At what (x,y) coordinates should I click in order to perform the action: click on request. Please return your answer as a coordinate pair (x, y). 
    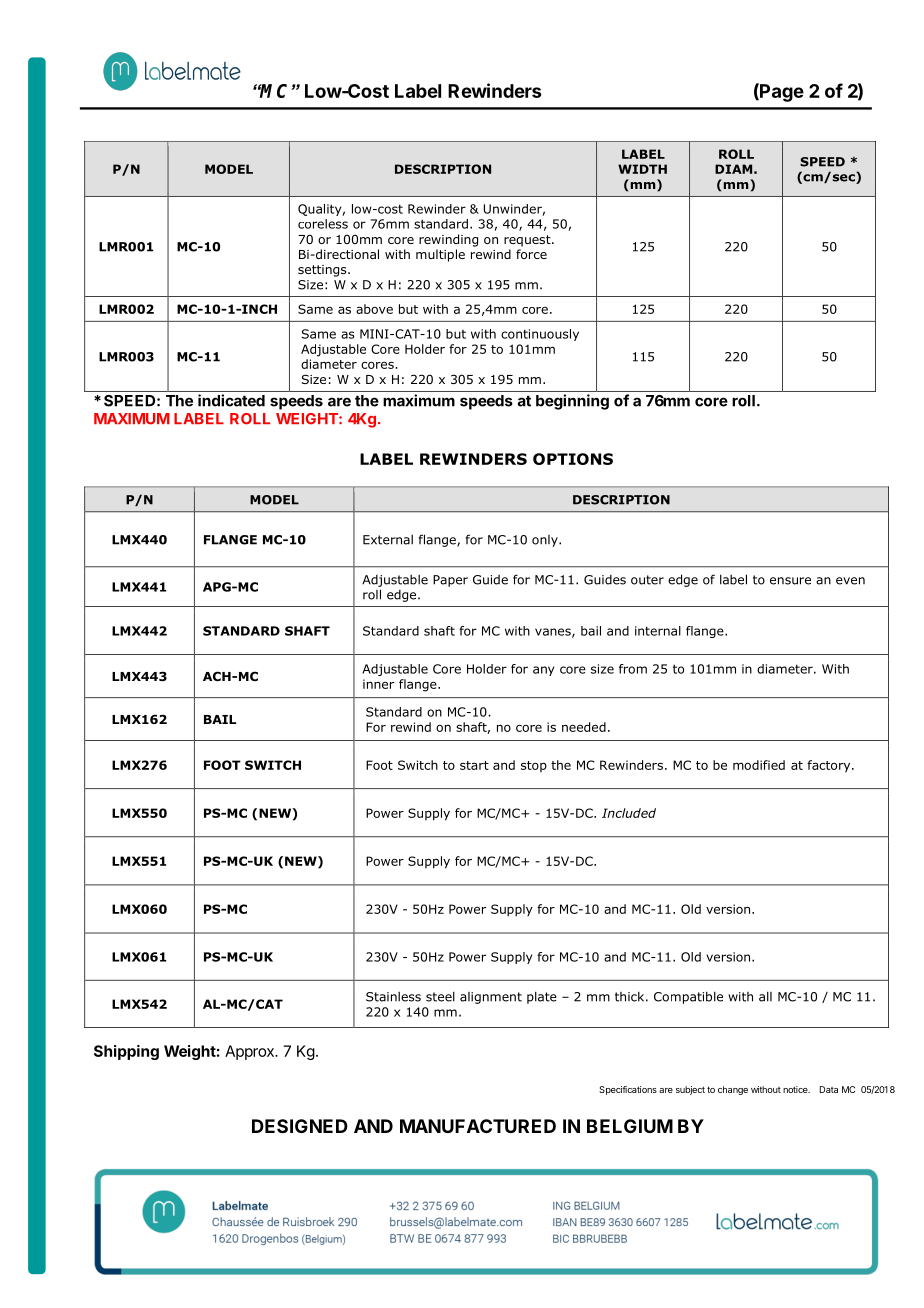
    Looking at the image, I should click on (528, 241).
